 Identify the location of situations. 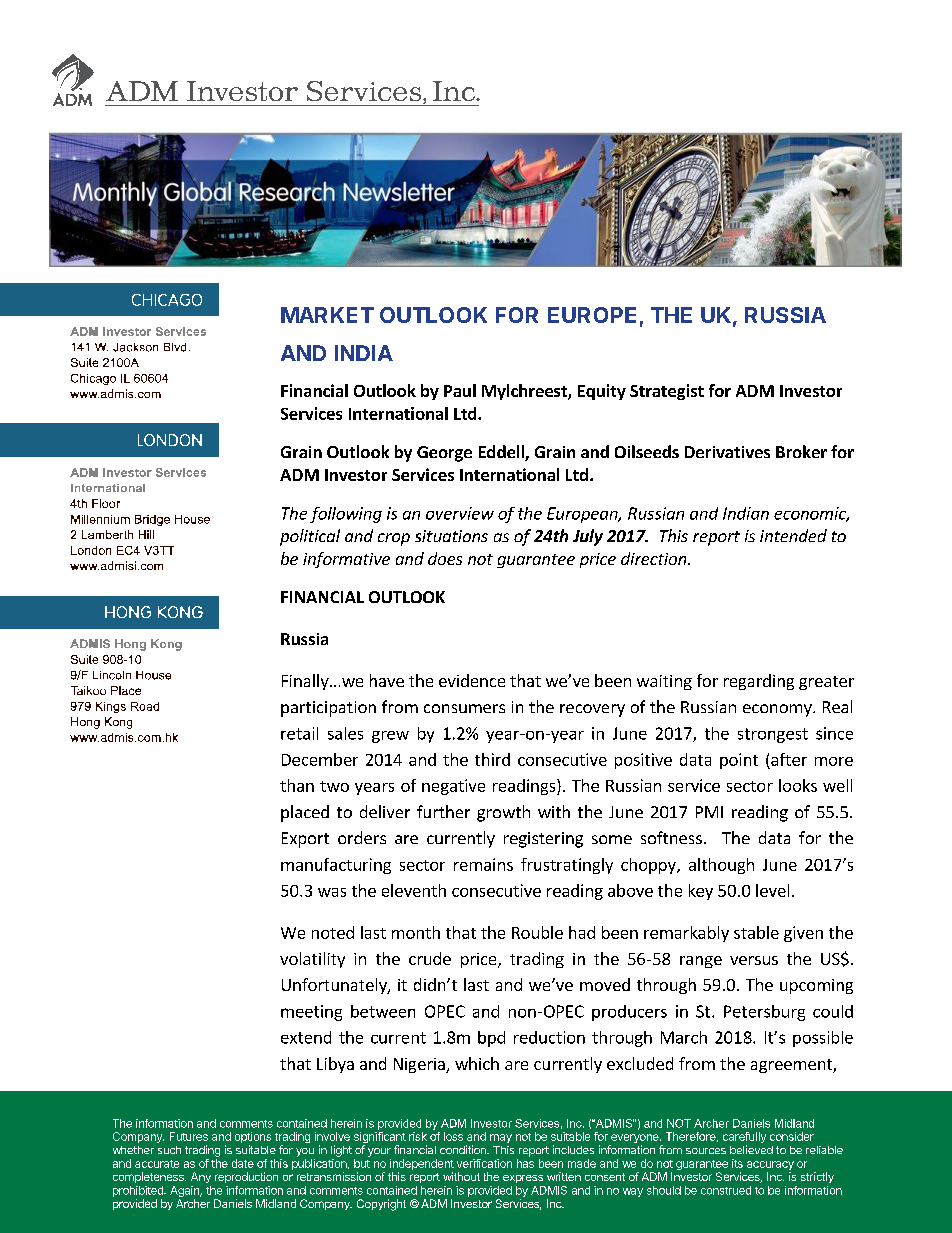
(451, 536).
